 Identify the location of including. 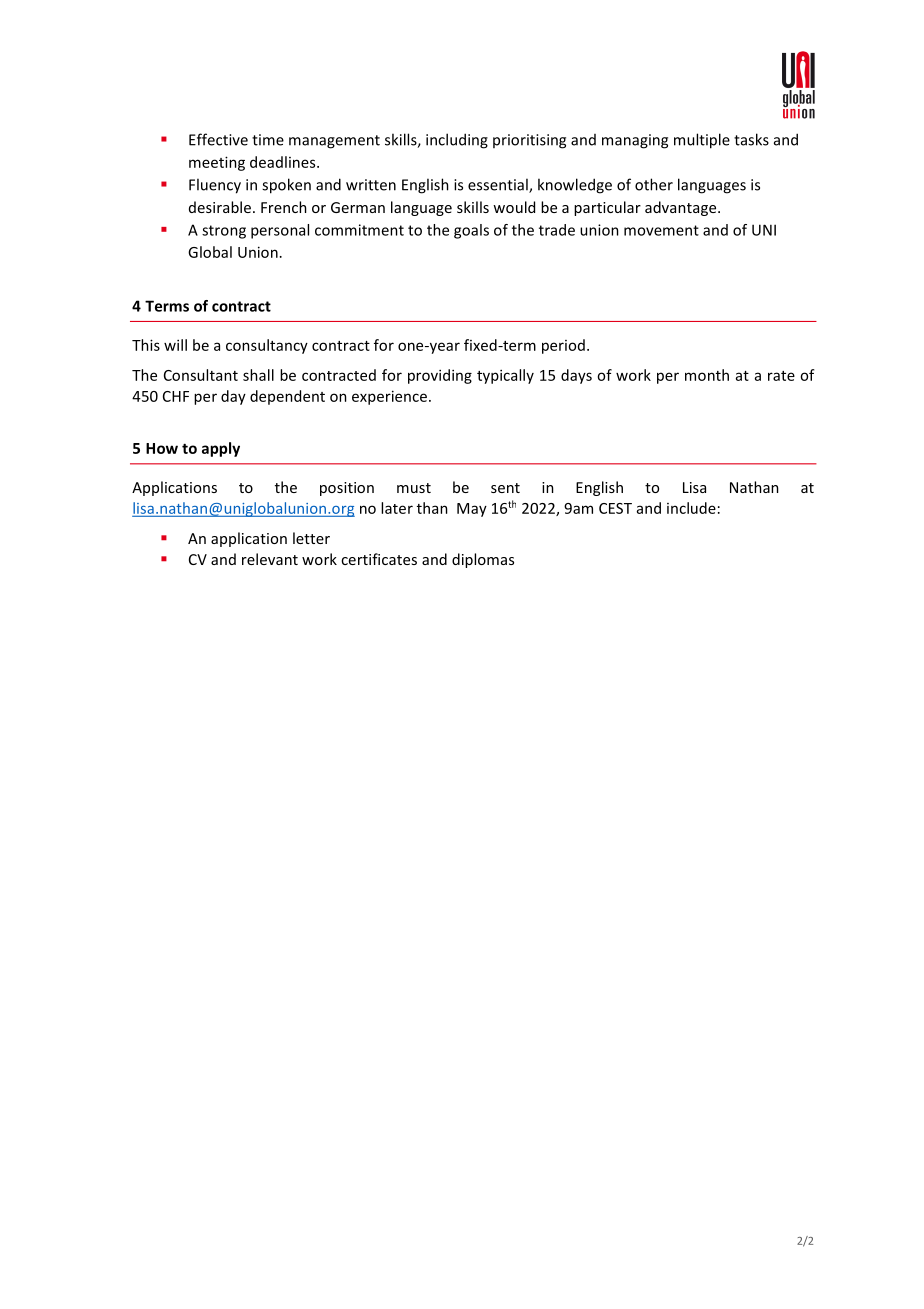
(457, 141).
